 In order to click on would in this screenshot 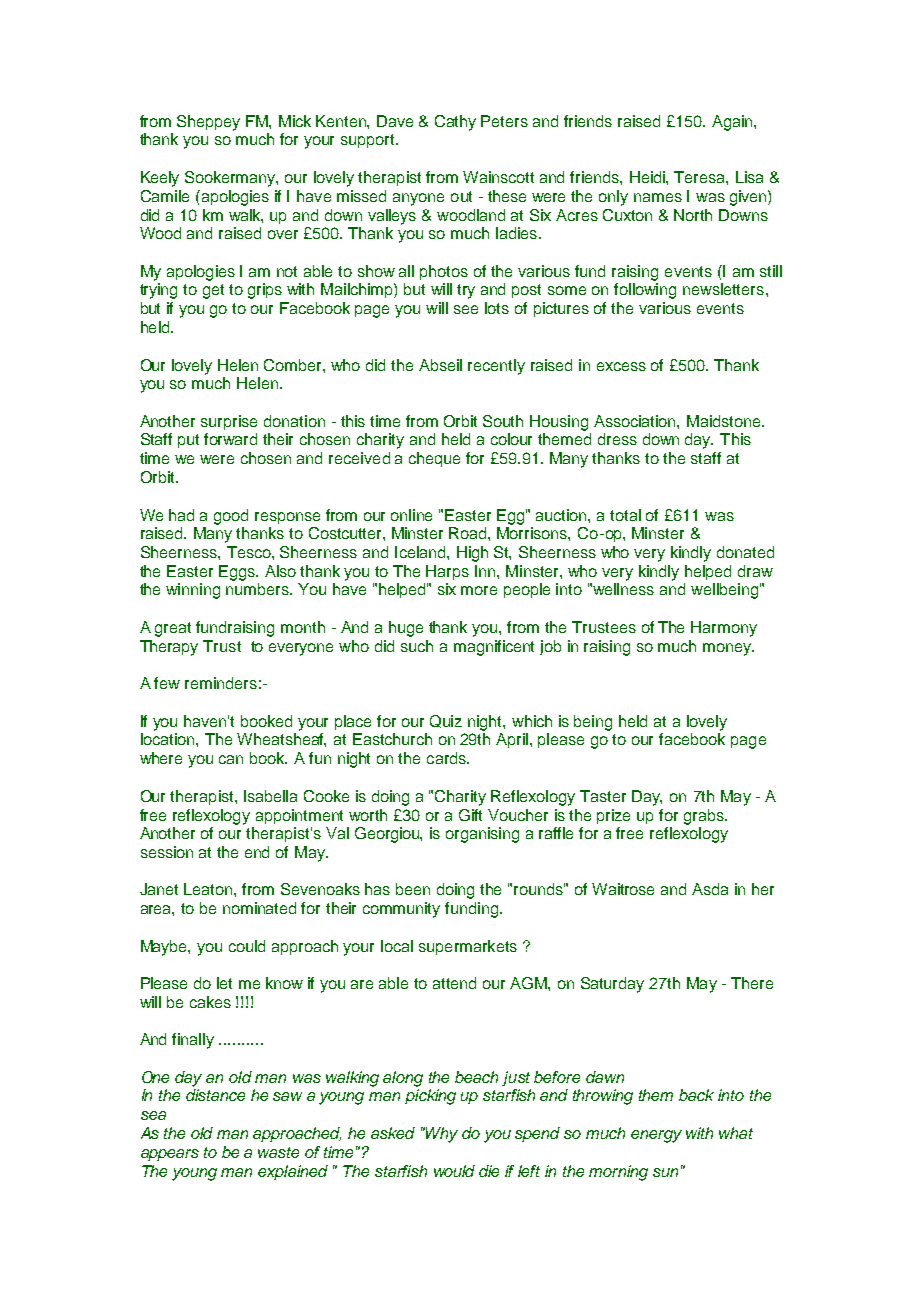, I will do `click(454, 1171)`.
